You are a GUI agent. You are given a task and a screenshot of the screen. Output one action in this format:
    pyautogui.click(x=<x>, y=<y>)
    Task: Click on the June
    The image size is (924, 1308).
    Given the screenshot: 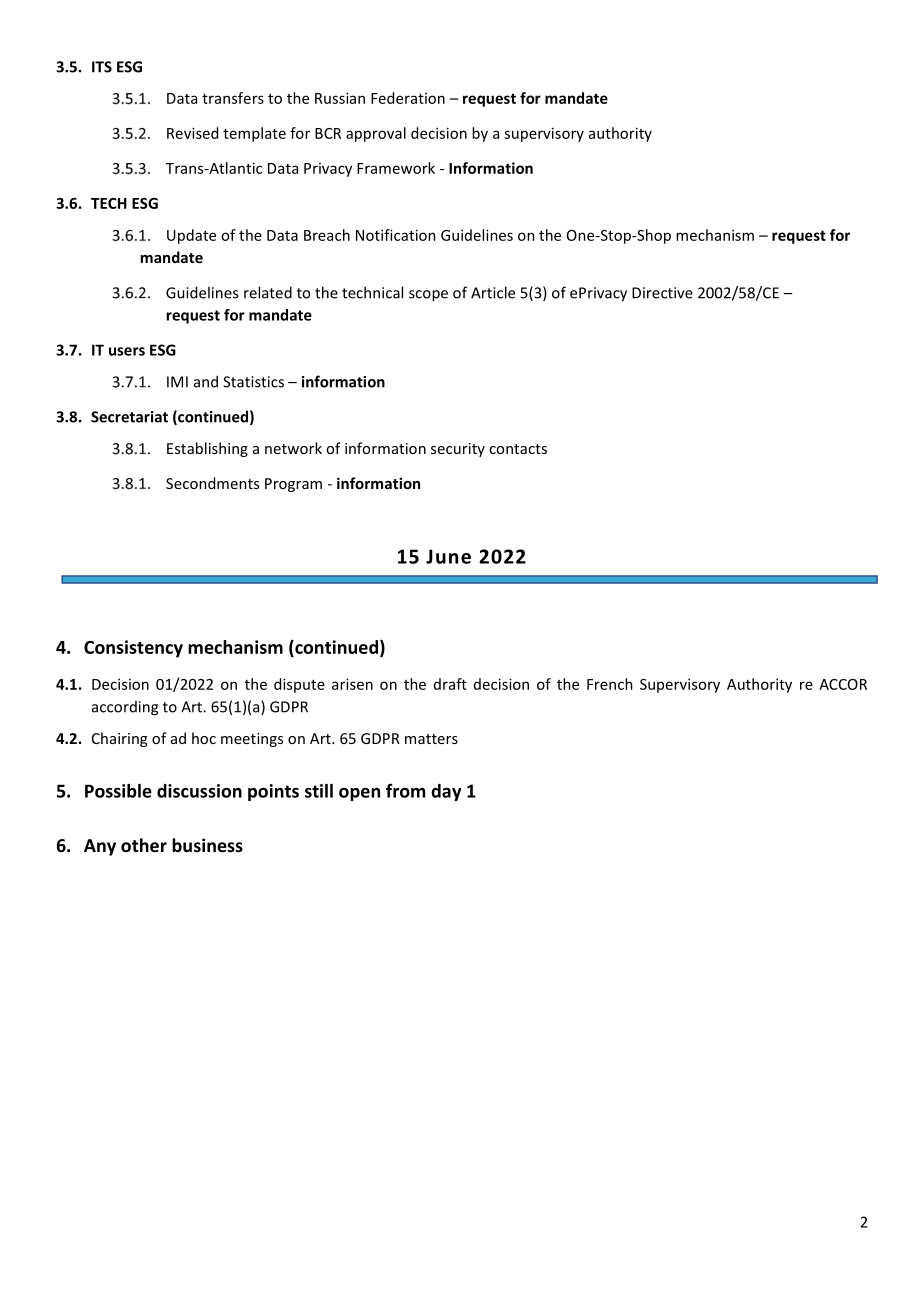 What is the action you would take?
    pyautogui.click(x=448, y=556)
